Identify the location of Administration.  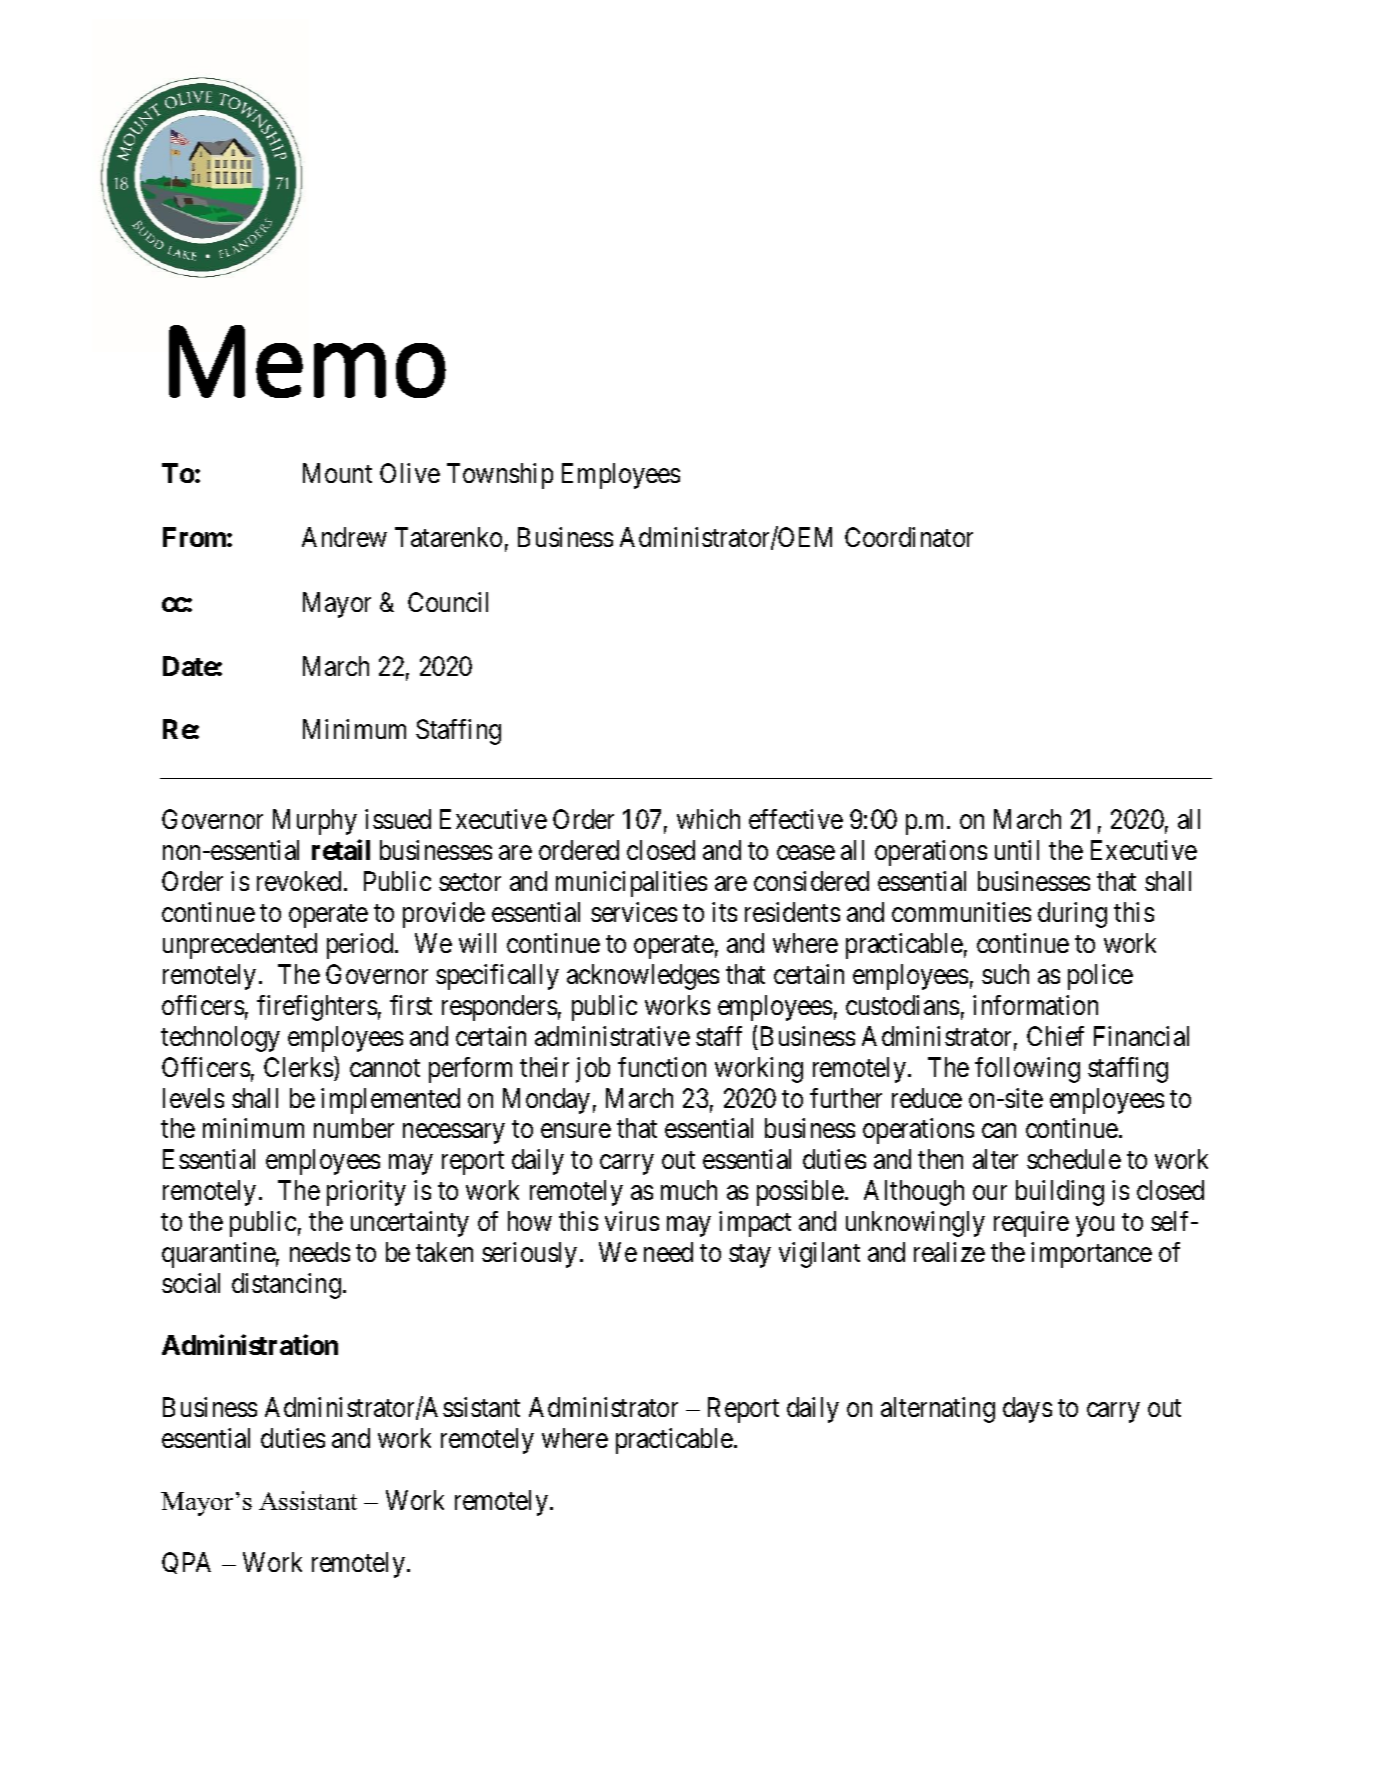
(250, 1345).
